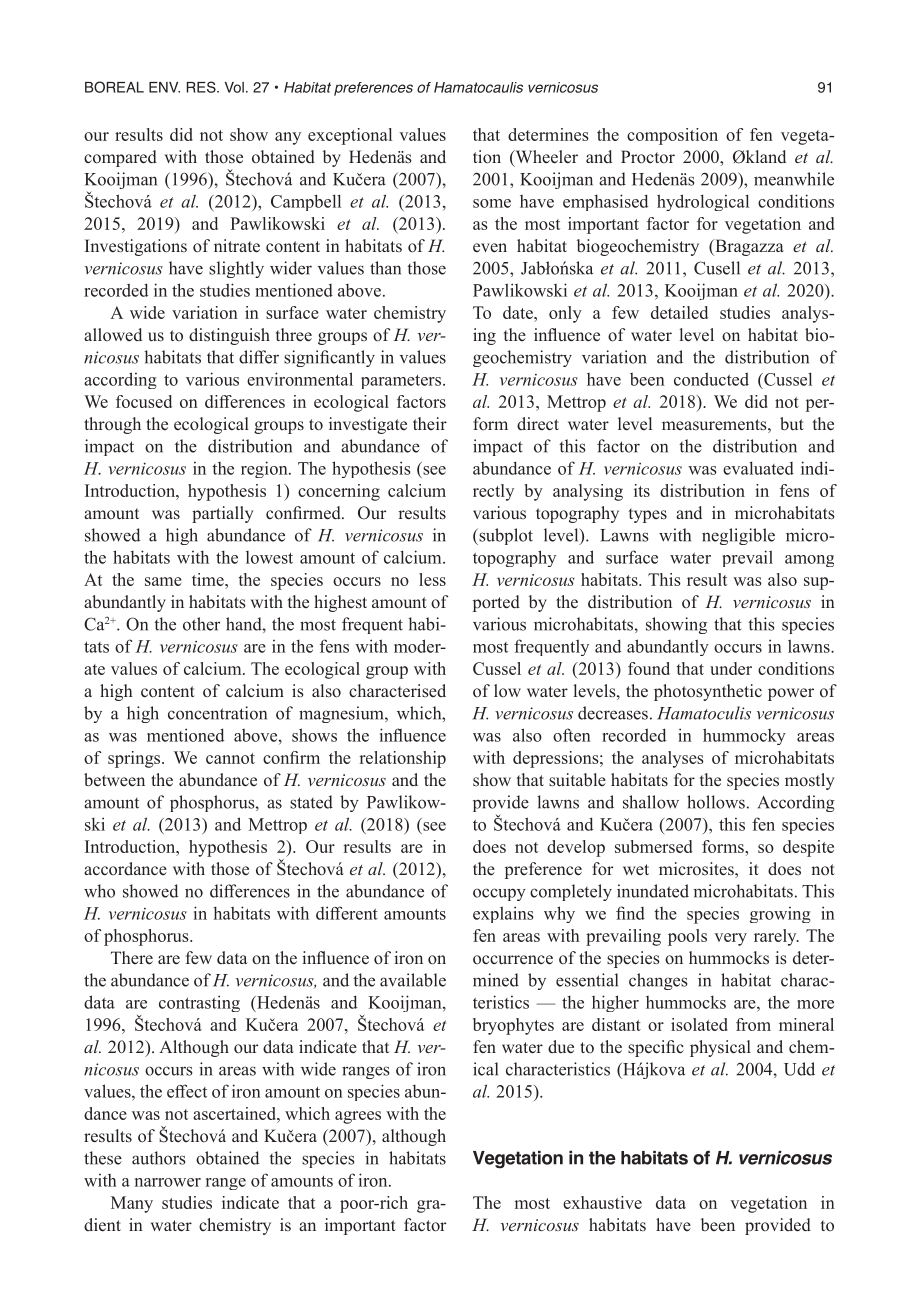 The image size is (924, 1314). I want to click on Proctor, so click(648, 156).
